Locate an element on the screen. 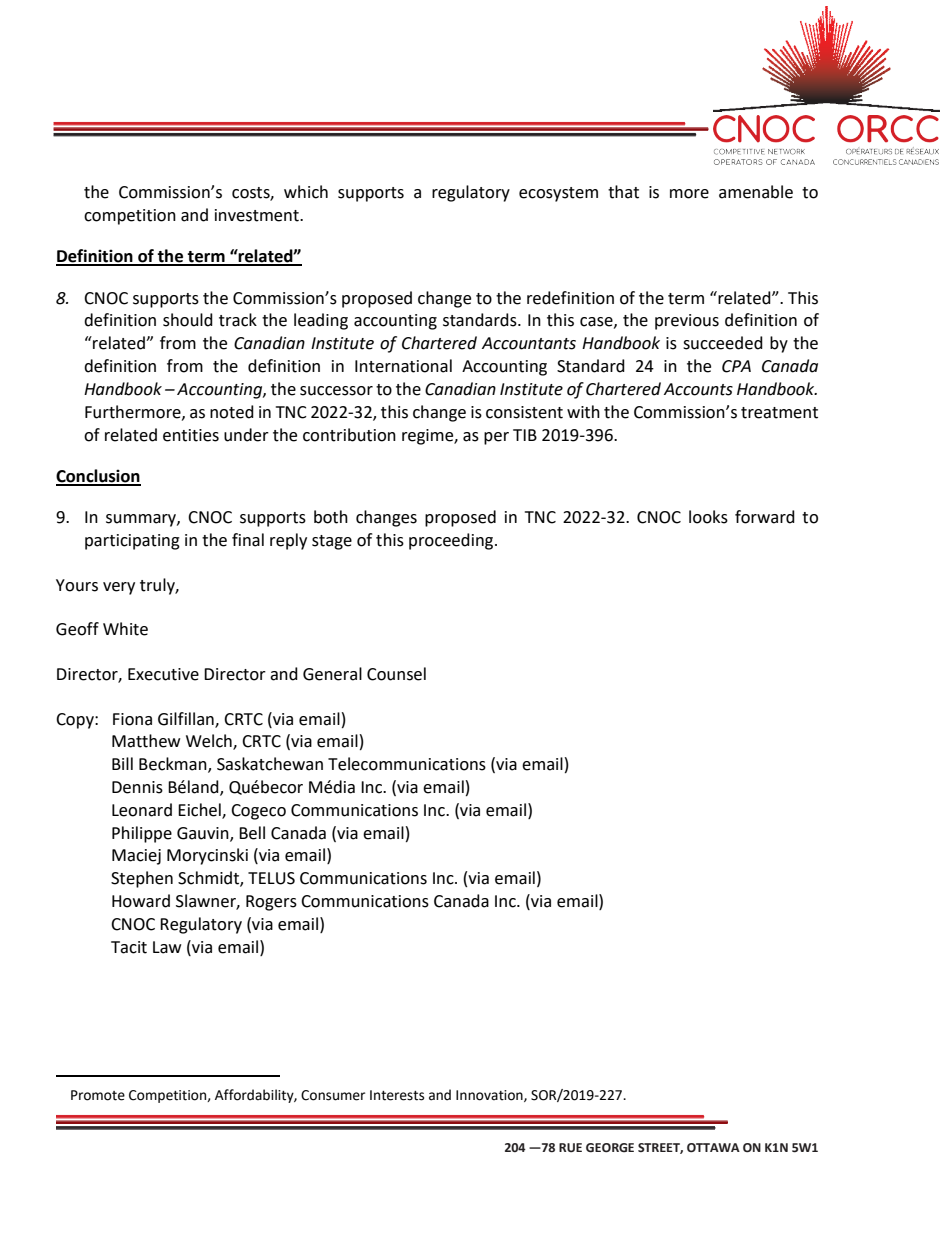 The width and height of the screenshot is (952, 1233). Interests is located at coordinates (397, 1095).
